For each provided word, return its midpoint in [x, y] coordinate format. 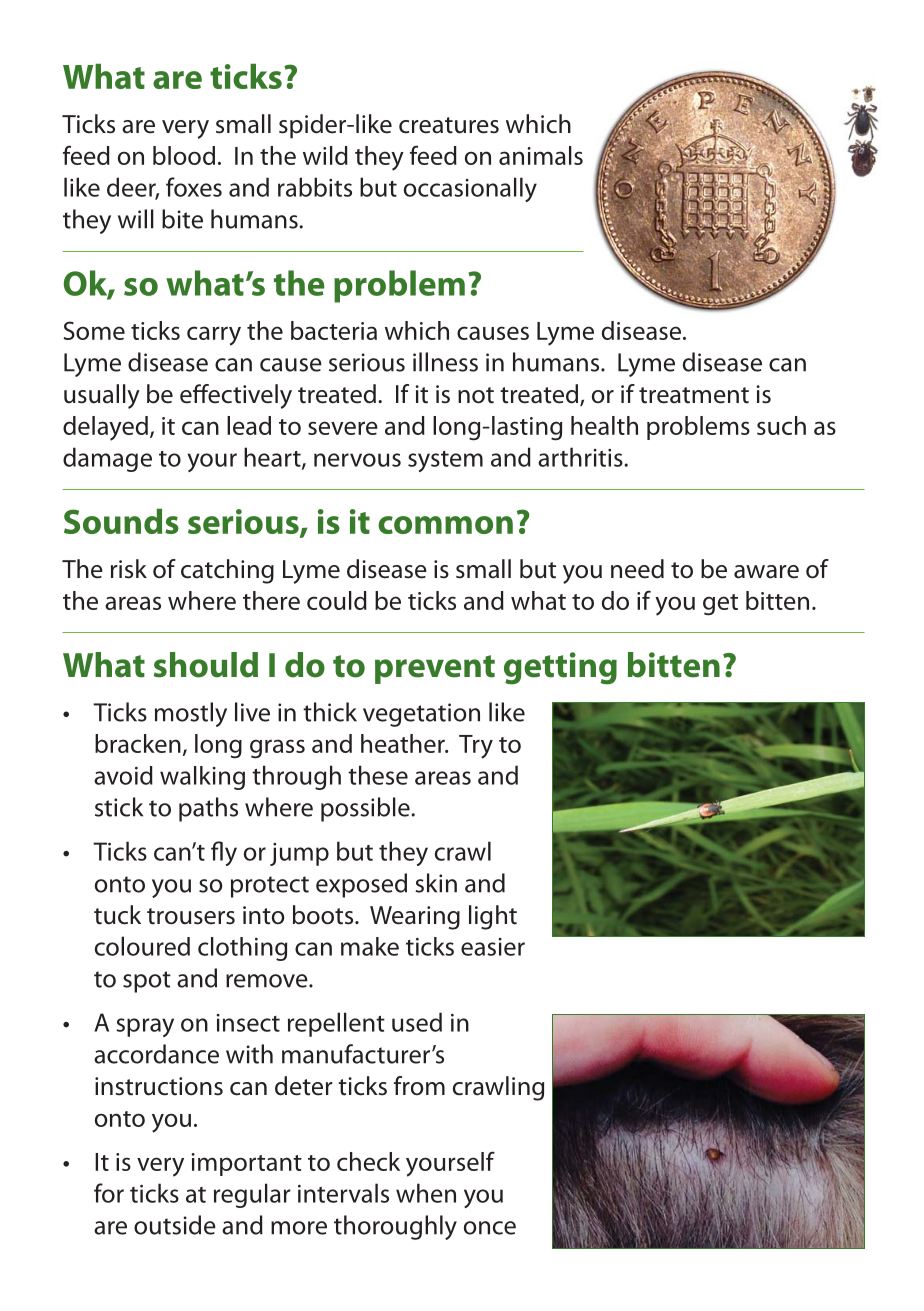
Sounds [121, 521]
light [493, 917]
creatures [449, 125]
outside [175, 1225]
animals [541, 155]
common [445, 525]
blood [184, 155]
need [637, 569]
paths [208, 809]
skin [436, 883]
